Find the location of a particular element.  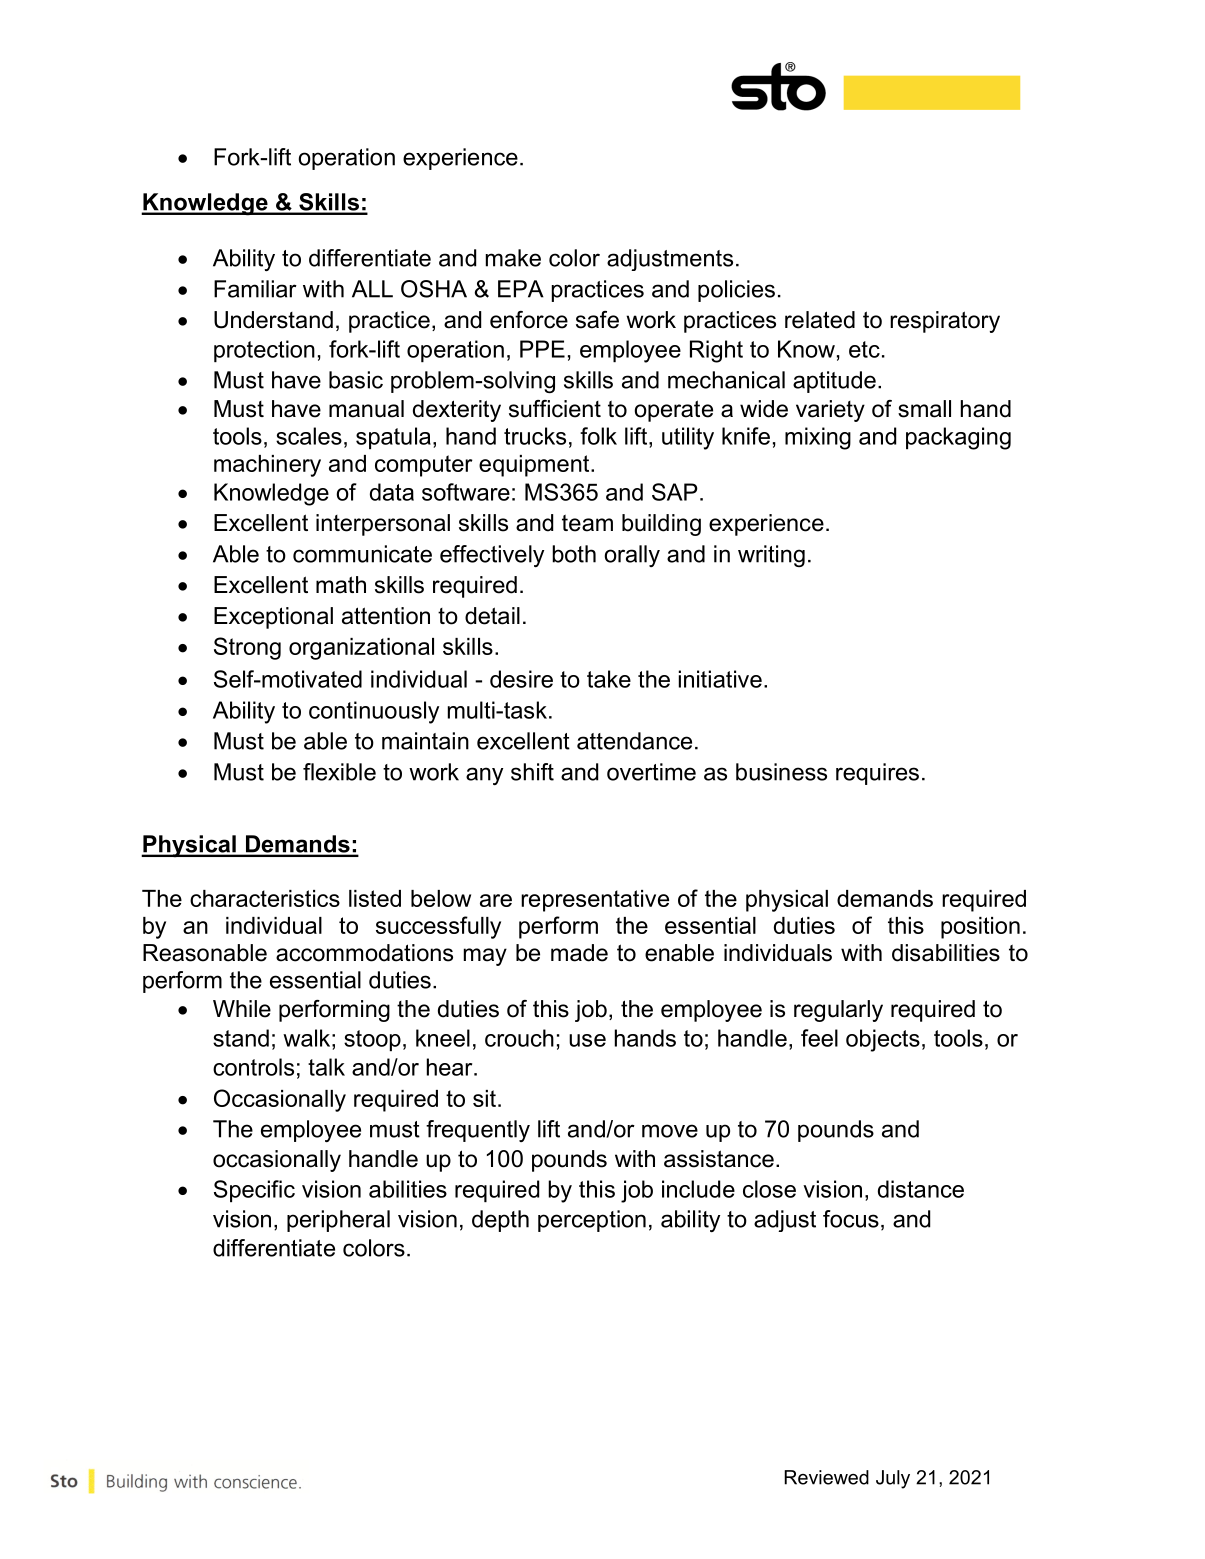

safe is located at coordinates (597, 320).
